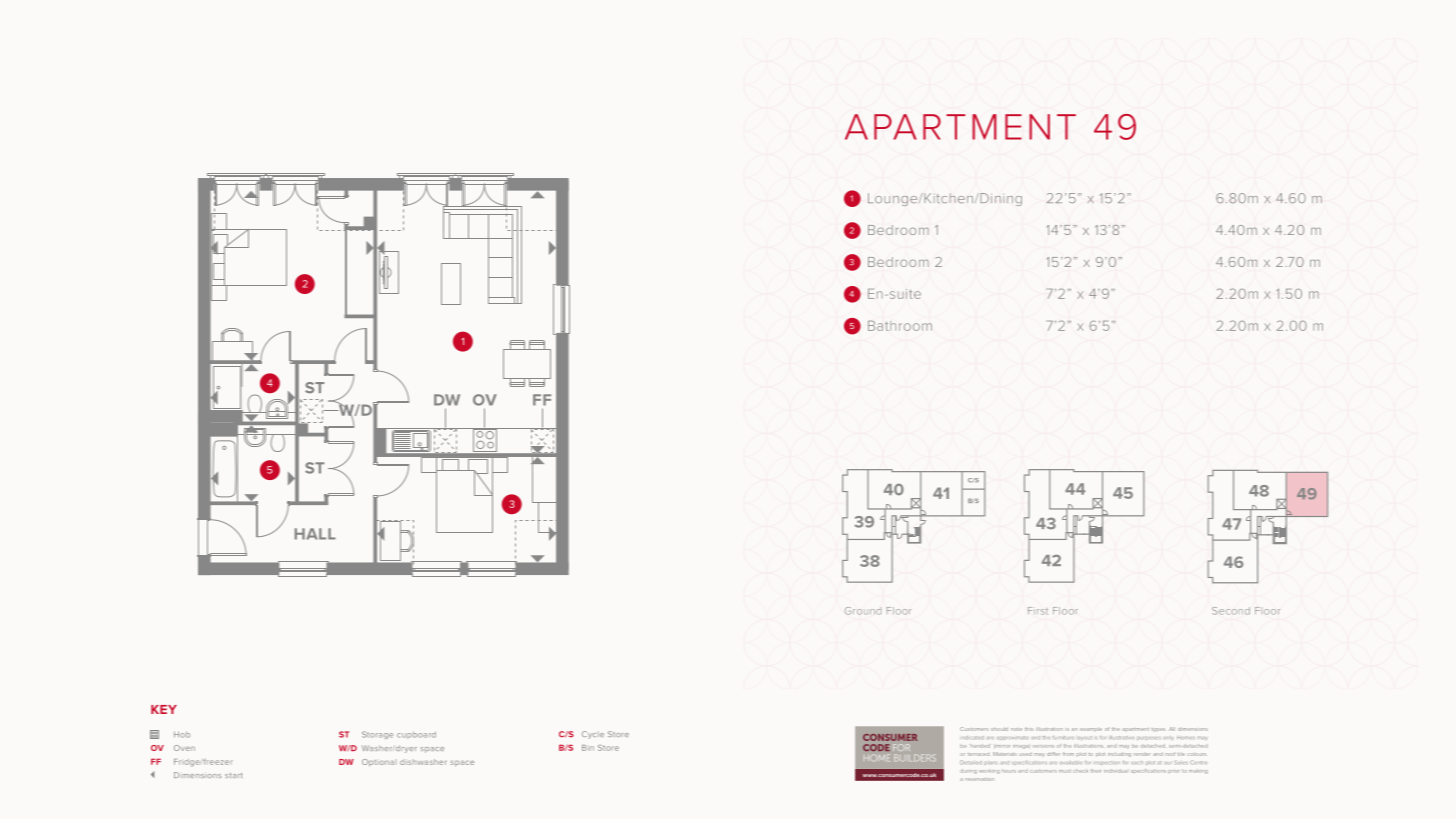  What do you see at coordinates (1091, 729) in the screenshot?
I see `example` at bounding box center [1091, 729].
